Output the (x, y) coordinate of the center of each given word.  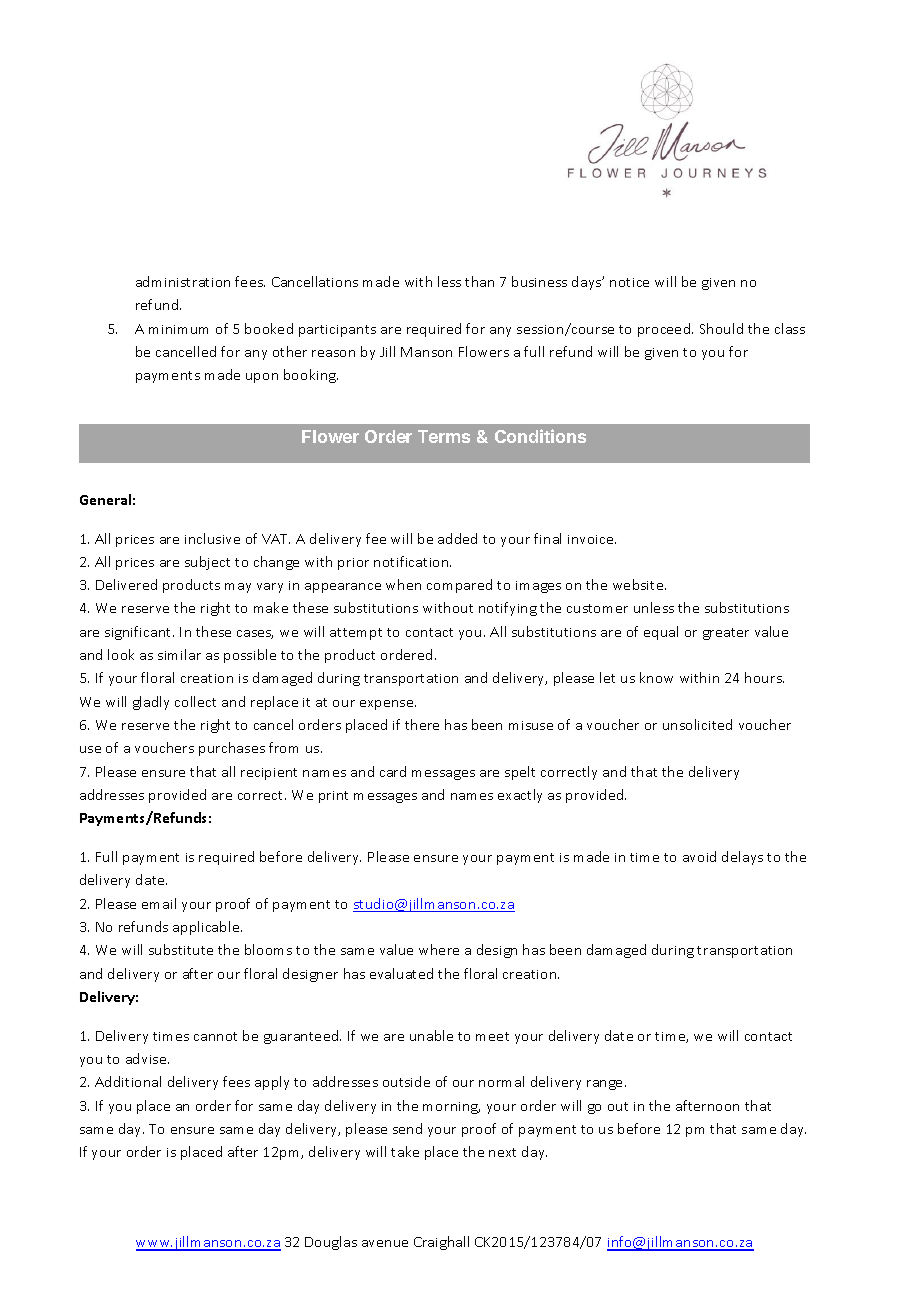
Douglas (331, 1243)
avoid (699, 856)
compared (459, 586)
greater (726, 634)
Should (721, 328)
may (238, 588)
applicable (207, 928)
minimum (178, 329)
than (479, 281)
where (439, 949)
